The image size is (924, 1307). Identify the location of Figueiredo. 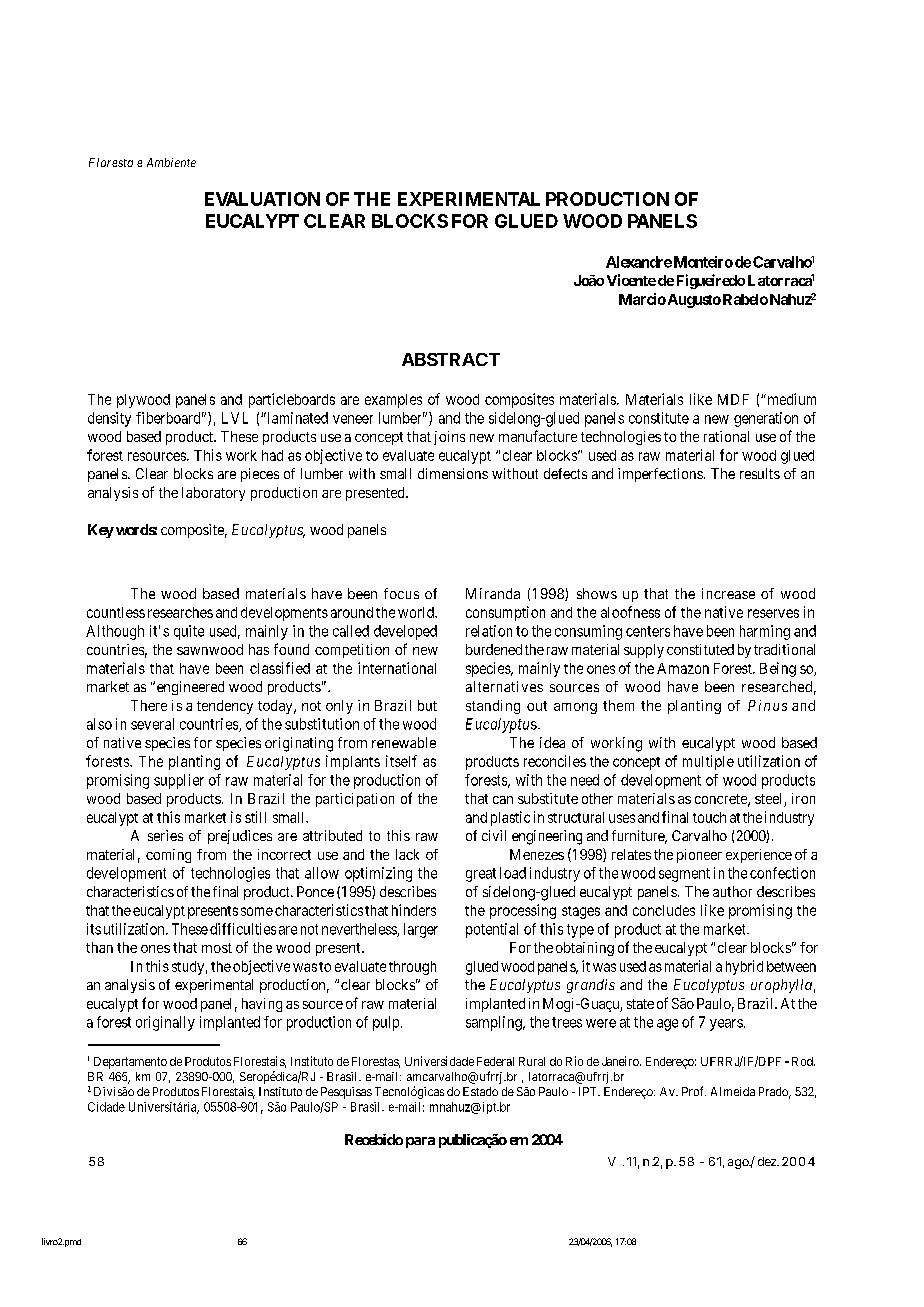
(711, 281).
